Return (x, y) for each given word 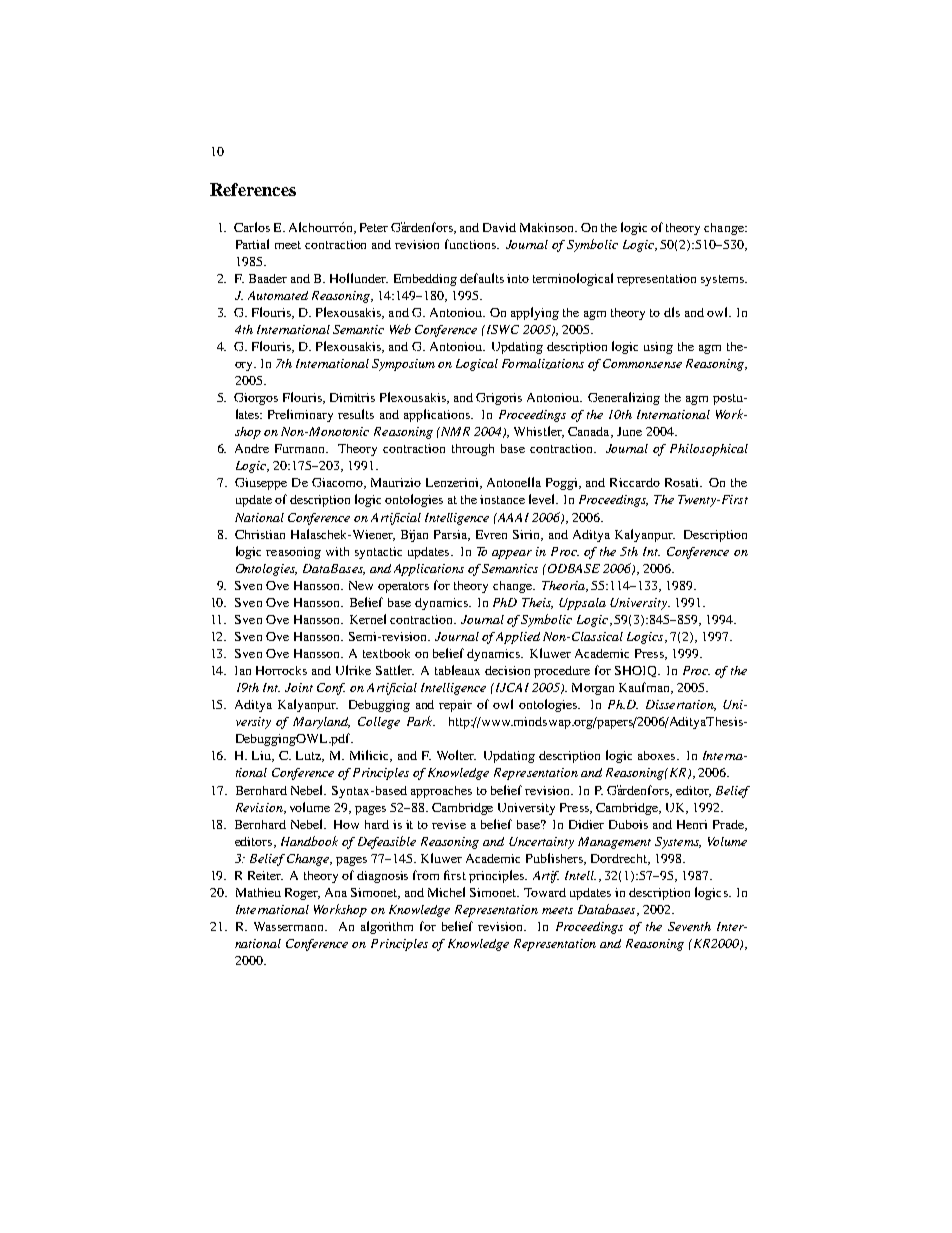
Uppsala (582, 604)
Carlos (252, 227)
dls (672, 312)
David (499, 227)
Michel (446, 892)
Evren (491, 534)
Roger (302, 894)
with (337, 551)
